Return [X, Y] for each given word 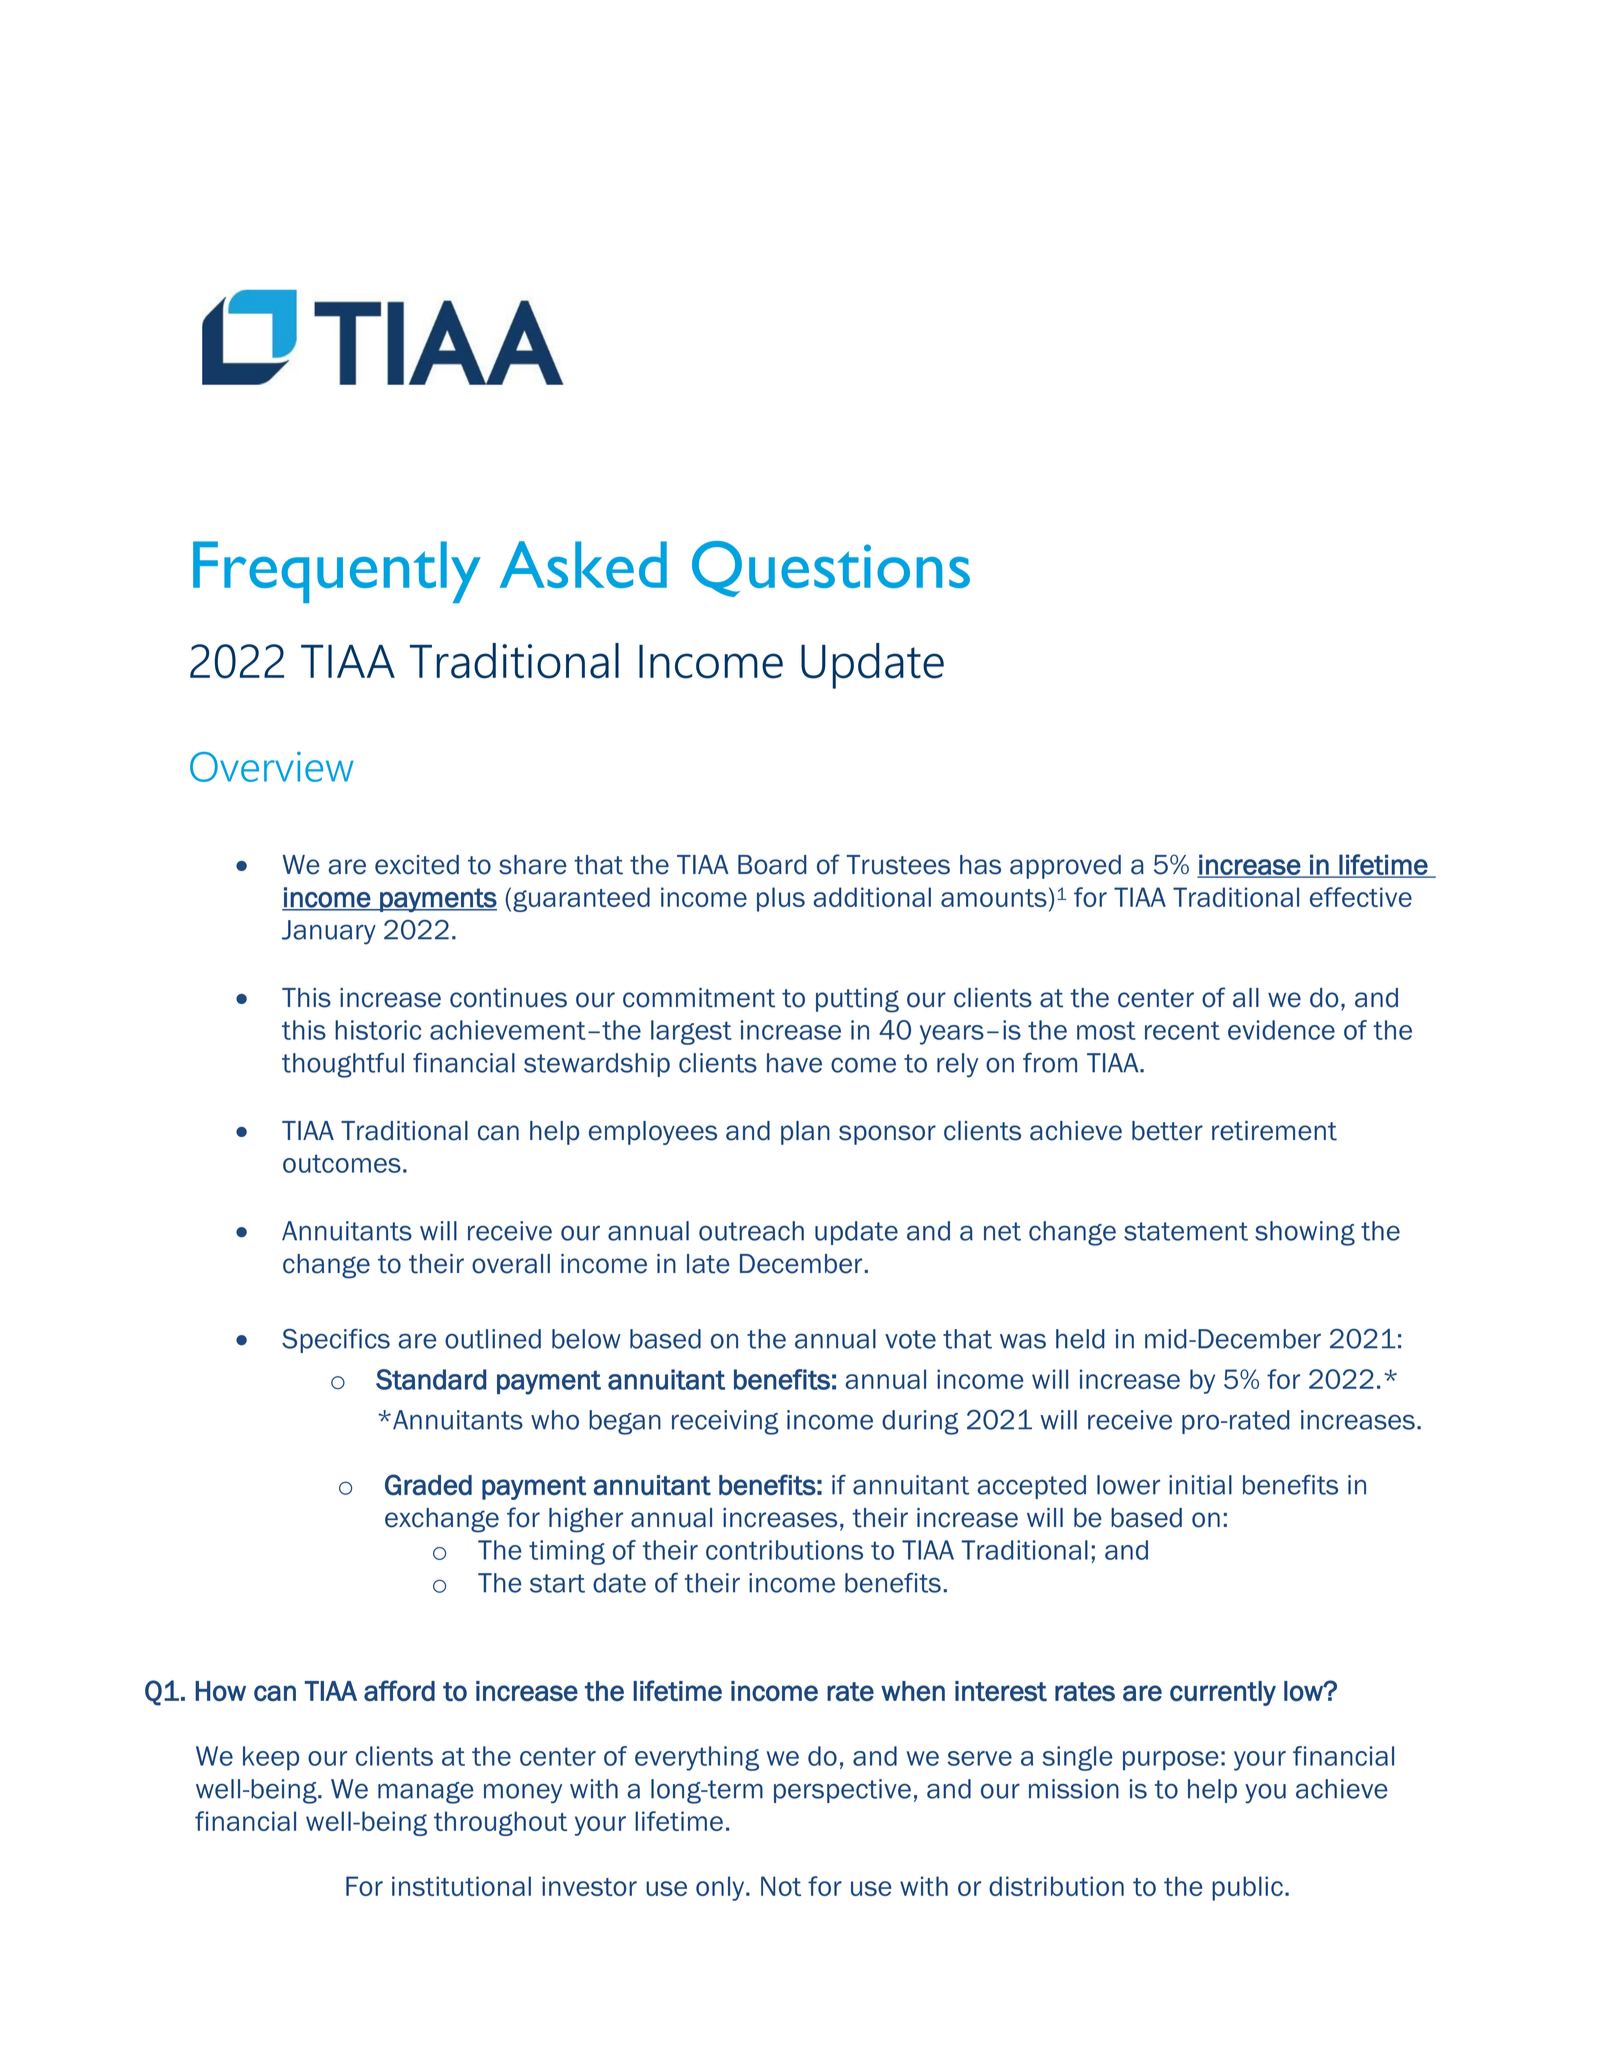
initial [1200, 1485]
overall [511, 1264]
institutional [461, 1886]
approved [1065, 867]
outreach [751, 1231]
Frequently [337, 572]
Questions [831, 569]
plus [781, 899]
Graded [428, 1485]
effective [1361, 897]
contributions [784, 1550]
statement [1186, 1231]
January [329, 932]
